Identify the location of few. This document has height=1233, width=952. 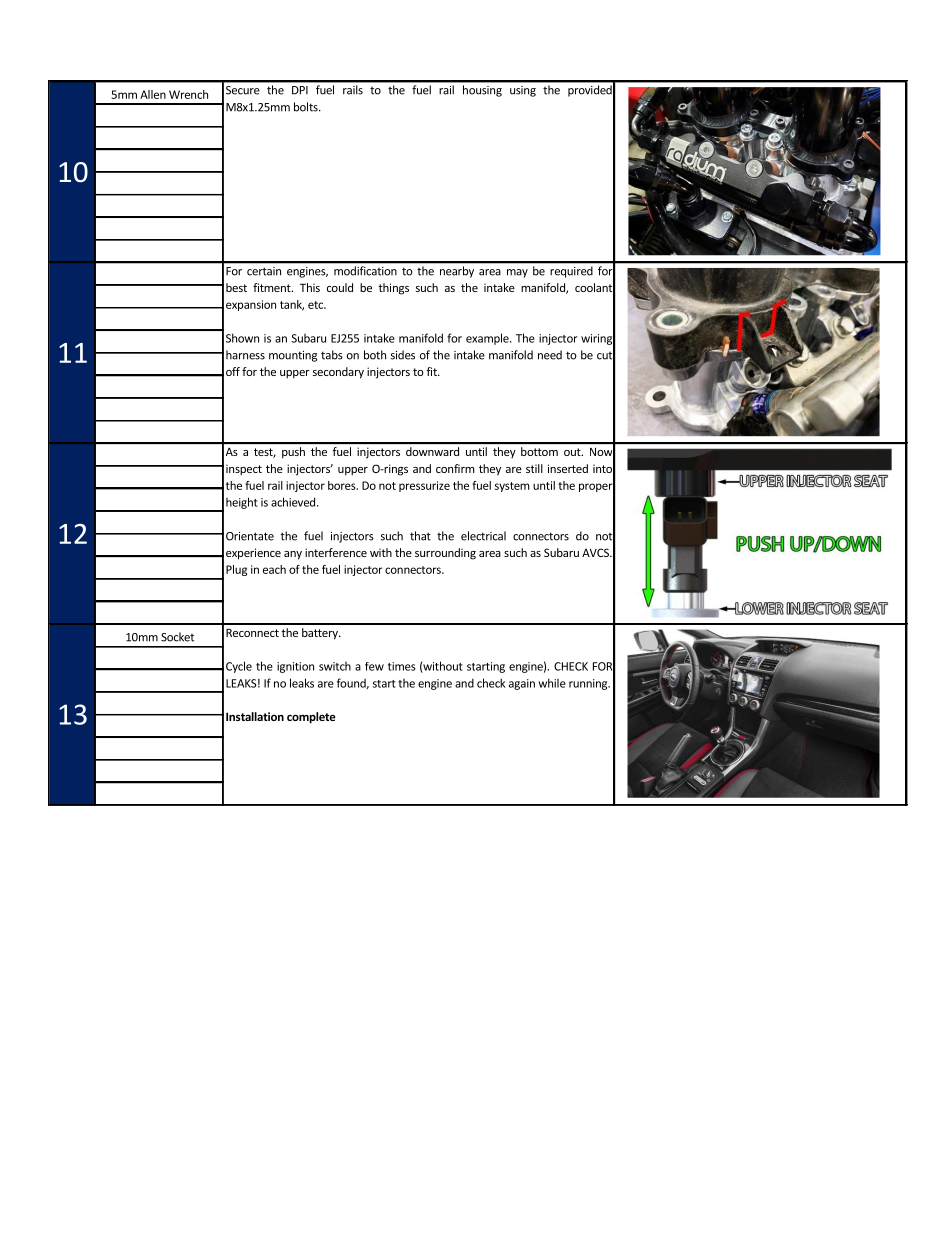
(374, 666).
